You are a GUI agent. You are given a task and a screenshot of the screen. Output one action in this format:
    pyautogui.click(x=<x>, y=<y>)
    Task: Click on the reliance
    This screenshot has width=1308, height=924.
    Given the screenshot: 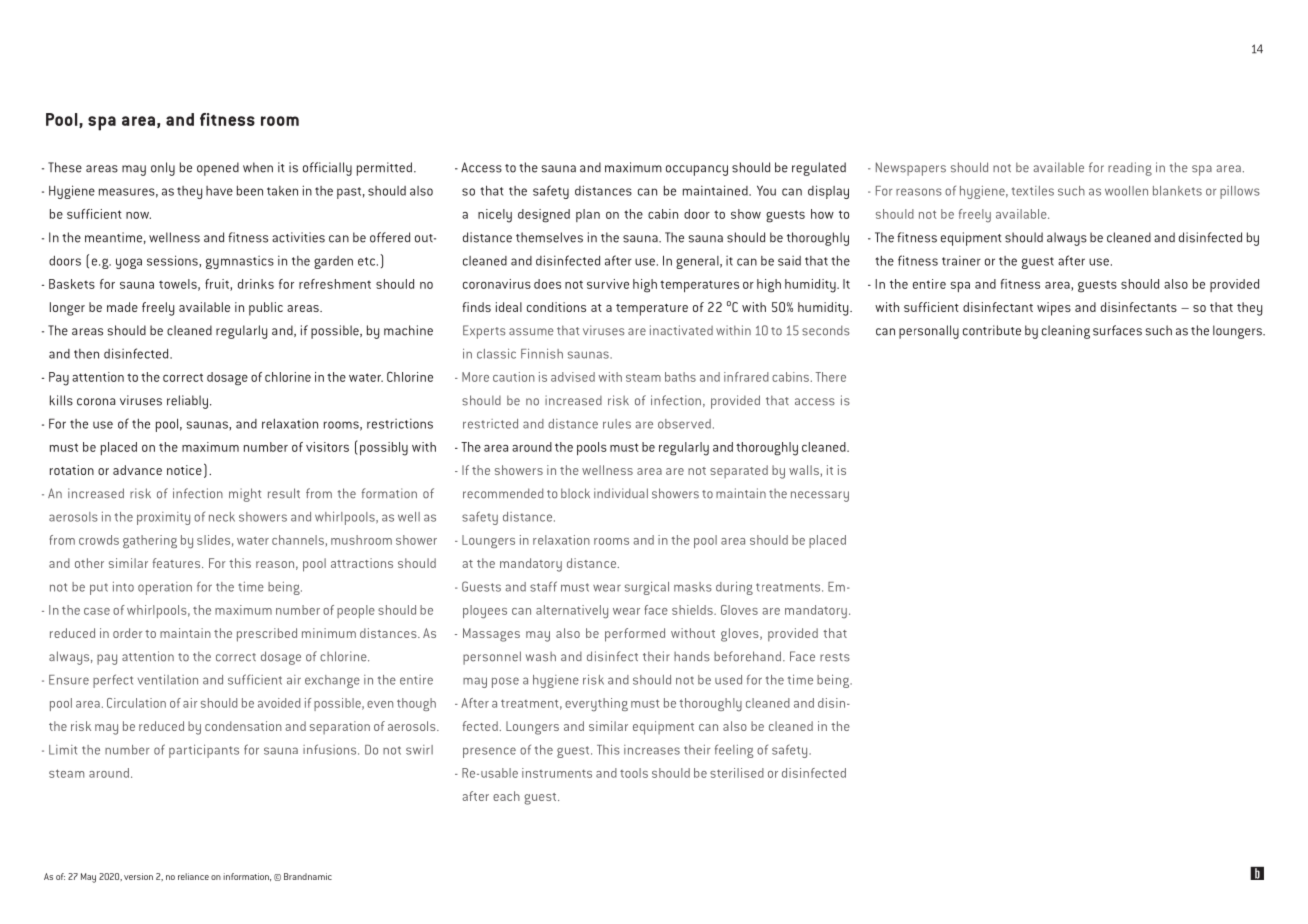 What is the action you would take?
    pyautogui.click(x=193, y=876)
